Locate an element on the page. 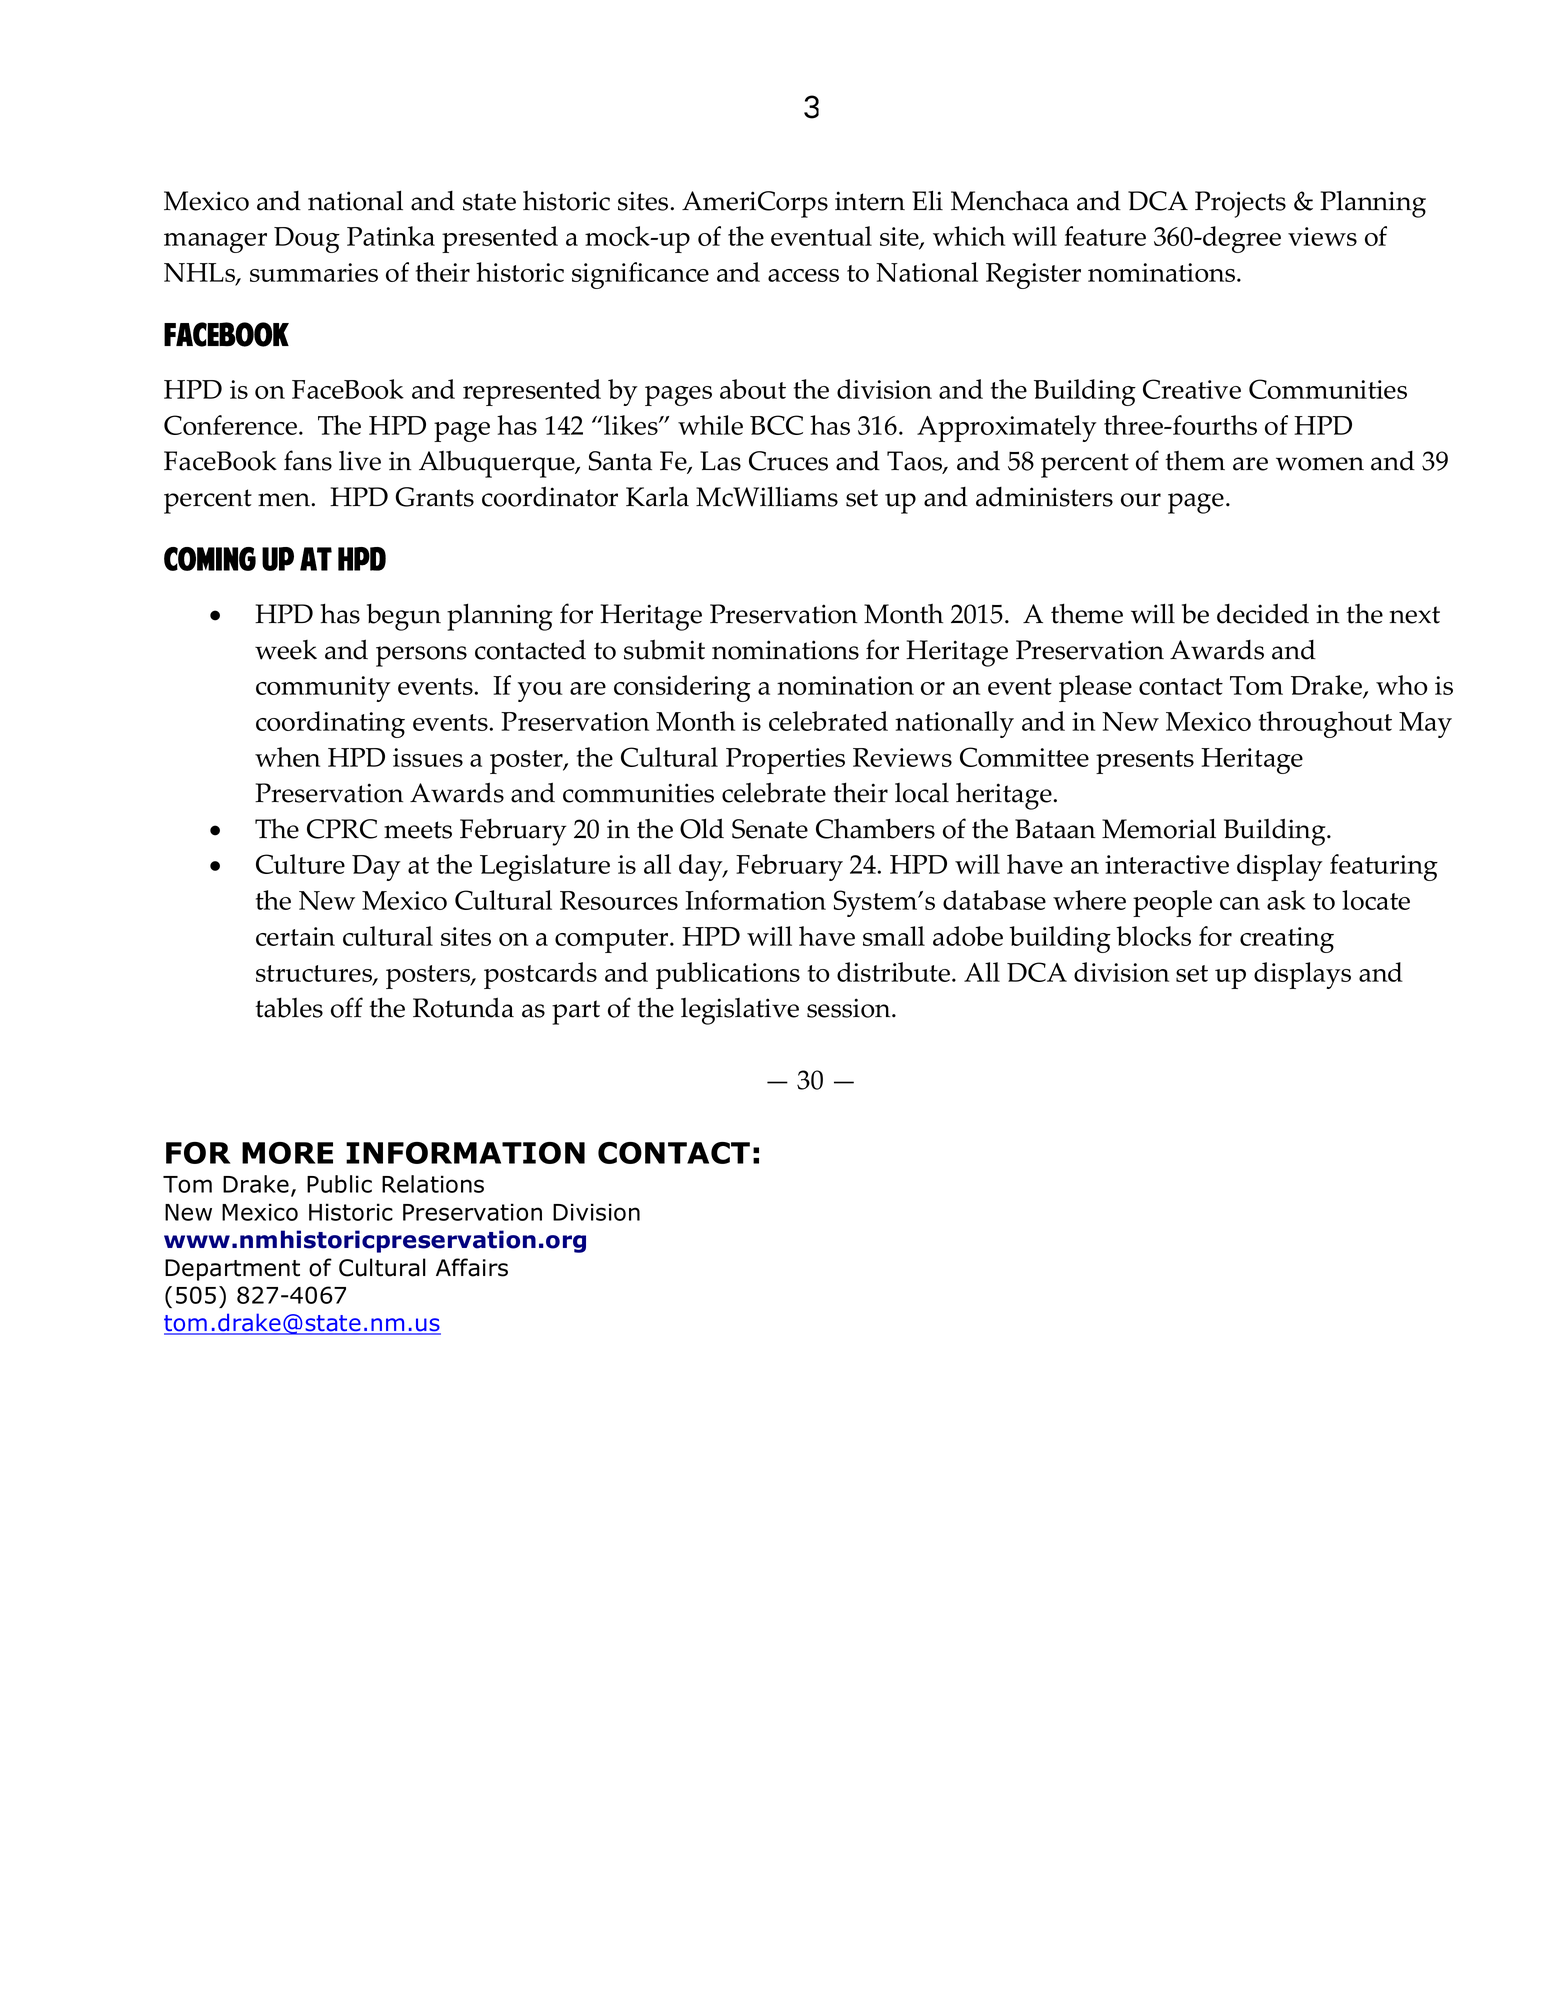 This image has height=2004, width=1548. intern is located at coordinates (870, 201).
